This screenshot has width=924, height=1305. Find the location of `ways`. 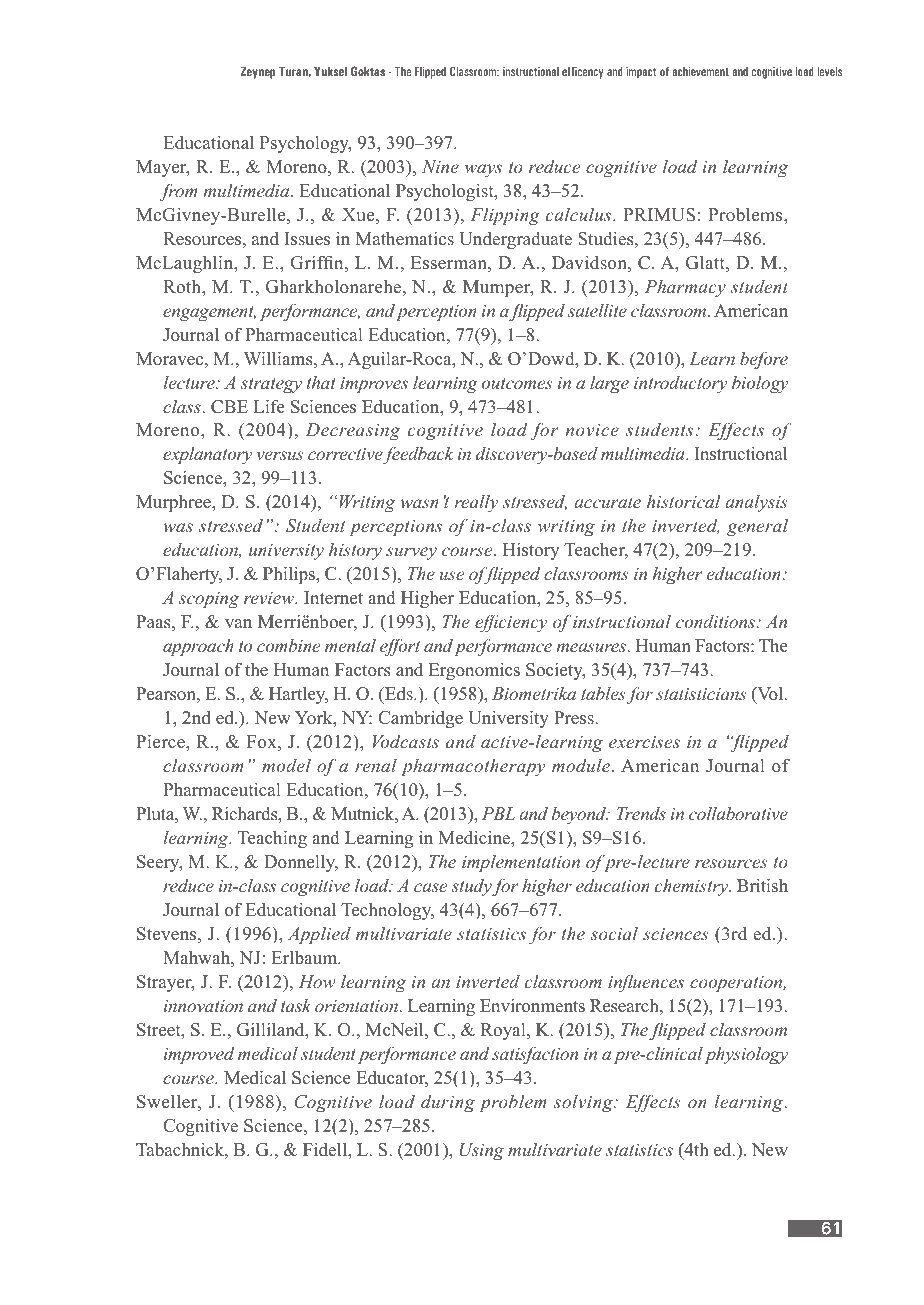

ways is located at coordinates (483, 170).
